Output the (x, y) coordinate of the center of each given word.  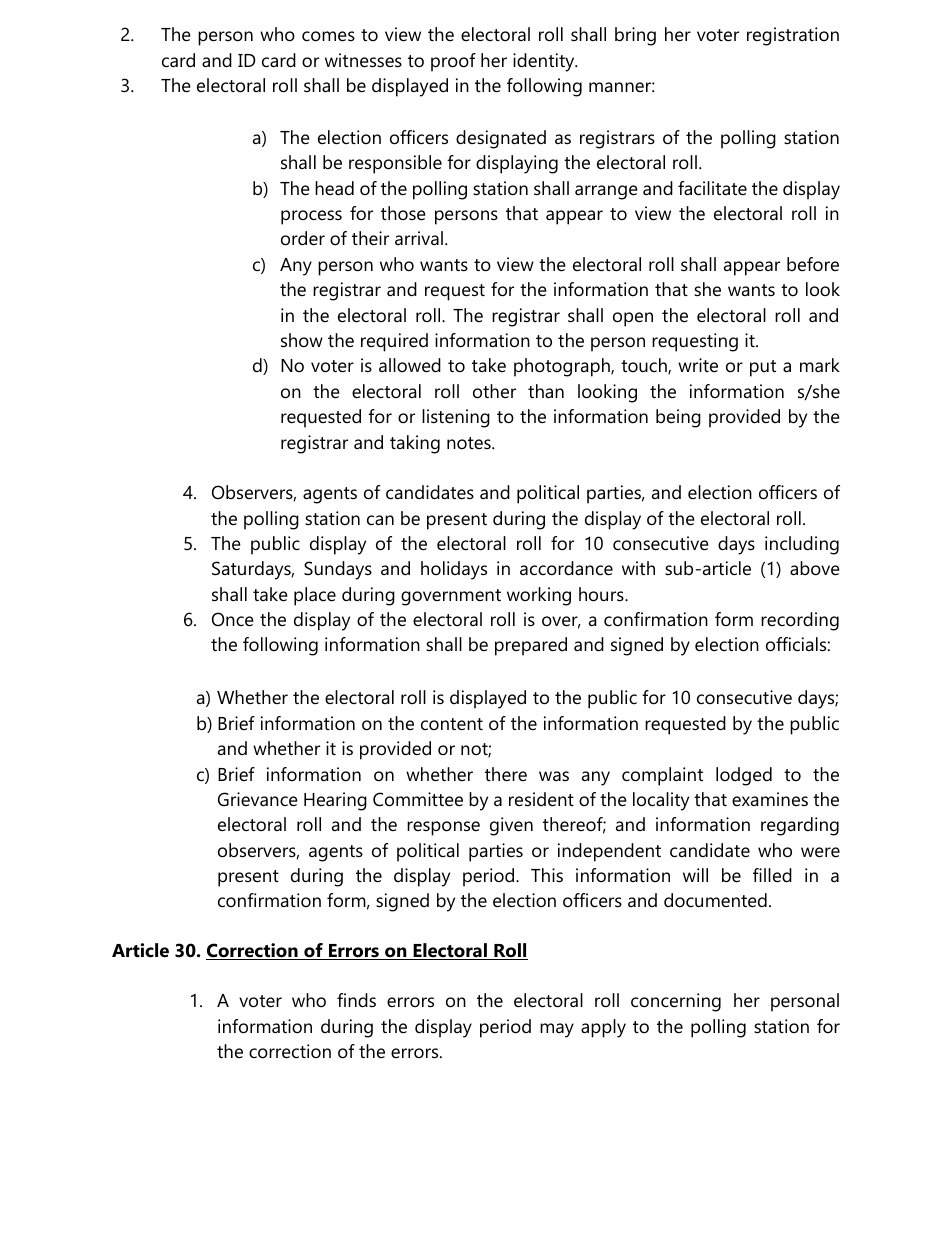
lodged (744, 776)
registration (793, 36)
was (554, 776)
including (802, 545)
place (315, 596)
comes (328, 36)
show (302, 340)
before (813, 264)
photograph (563, 367)
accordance (566, 568)
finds (356, 1000)
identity (545, 62)
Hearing (335, 801)
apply (603, 1028)
